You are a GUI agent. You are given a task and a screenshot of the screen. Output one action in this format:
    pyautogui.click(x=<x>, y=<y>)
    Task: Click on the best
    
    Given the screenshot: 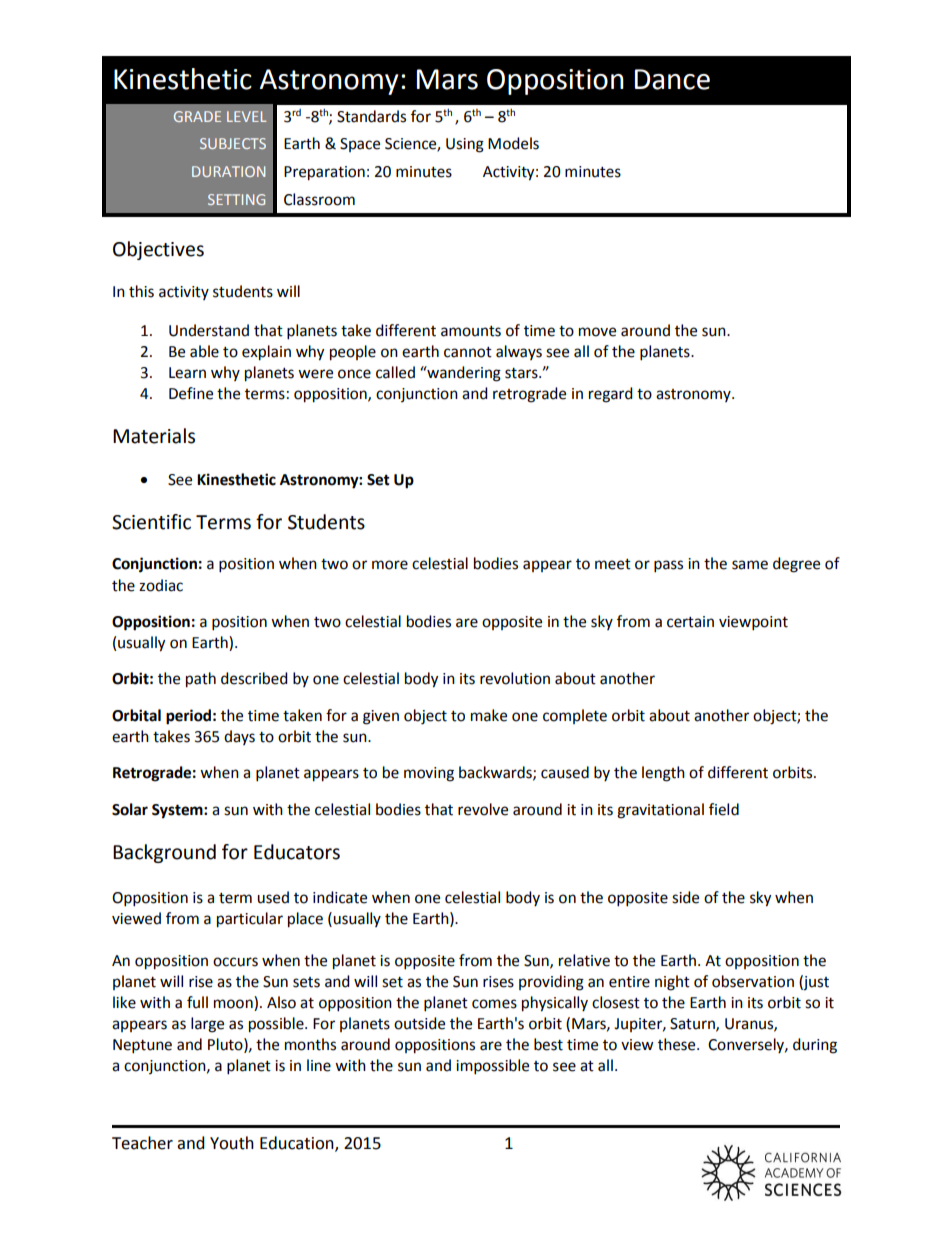 What is the action you would take?
    pyautogui.click(x=548, y=1044)
